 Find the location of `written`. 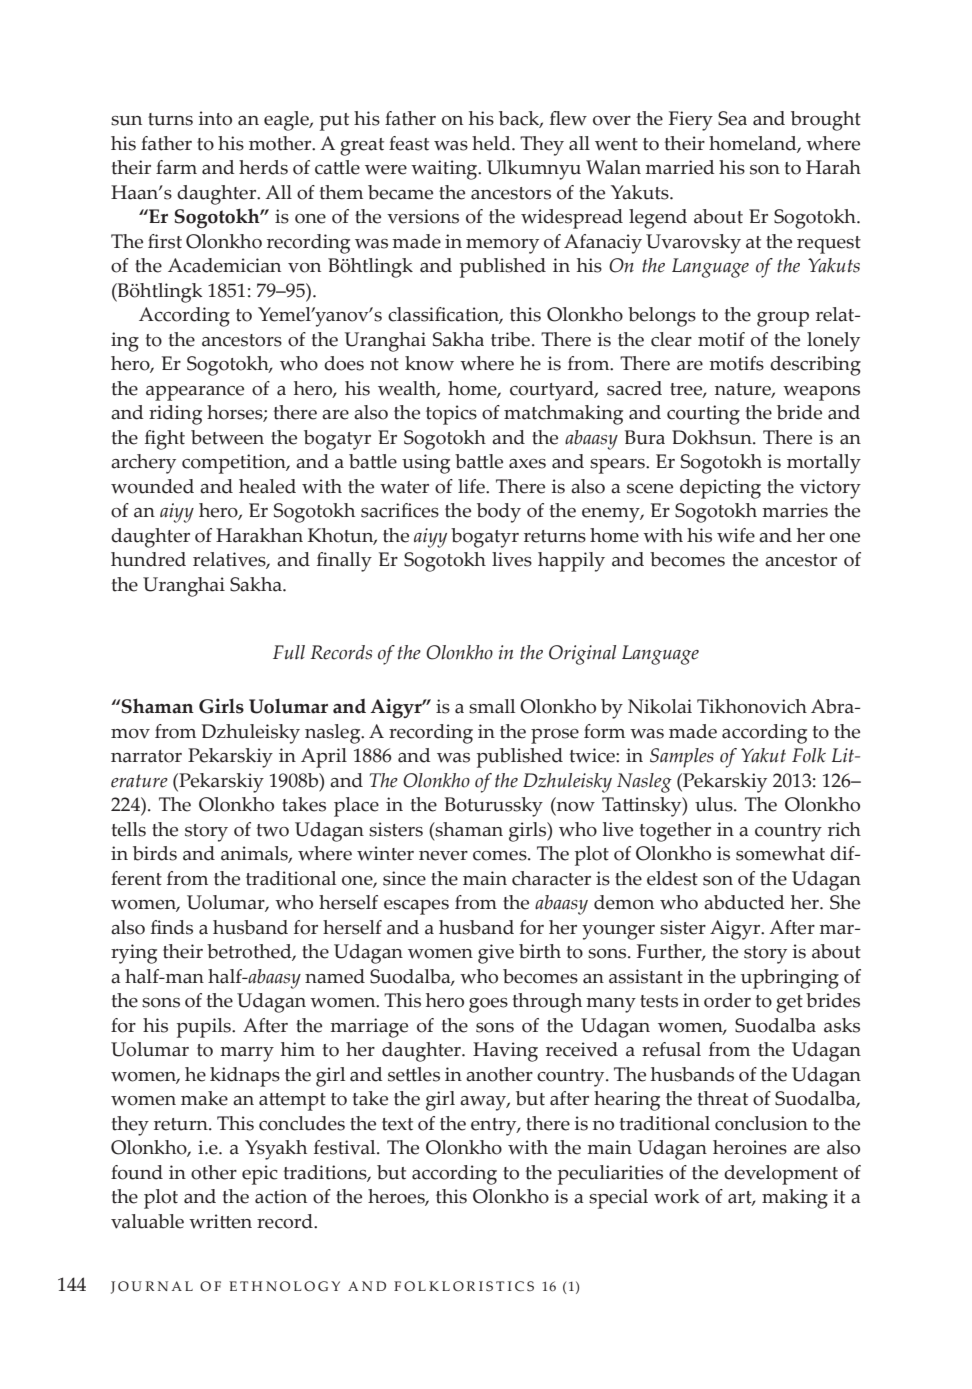

written is located at coordinates (220, 1221).
